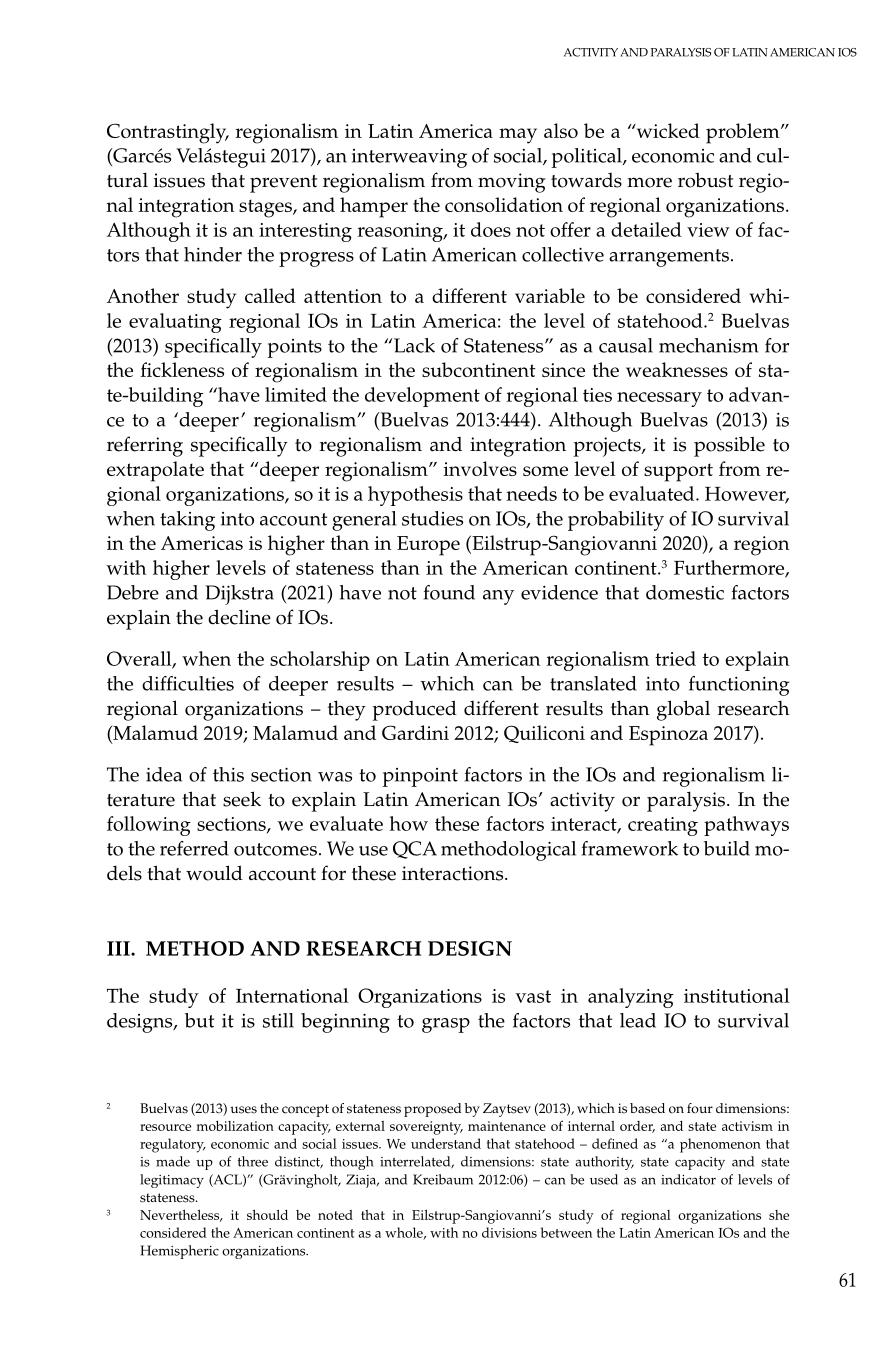 The height and width of the screenshot is (1345, 896). What do you see at coordinates (449, 592) in the screenshot?
I see `found` at bounding box center [449, 592].
